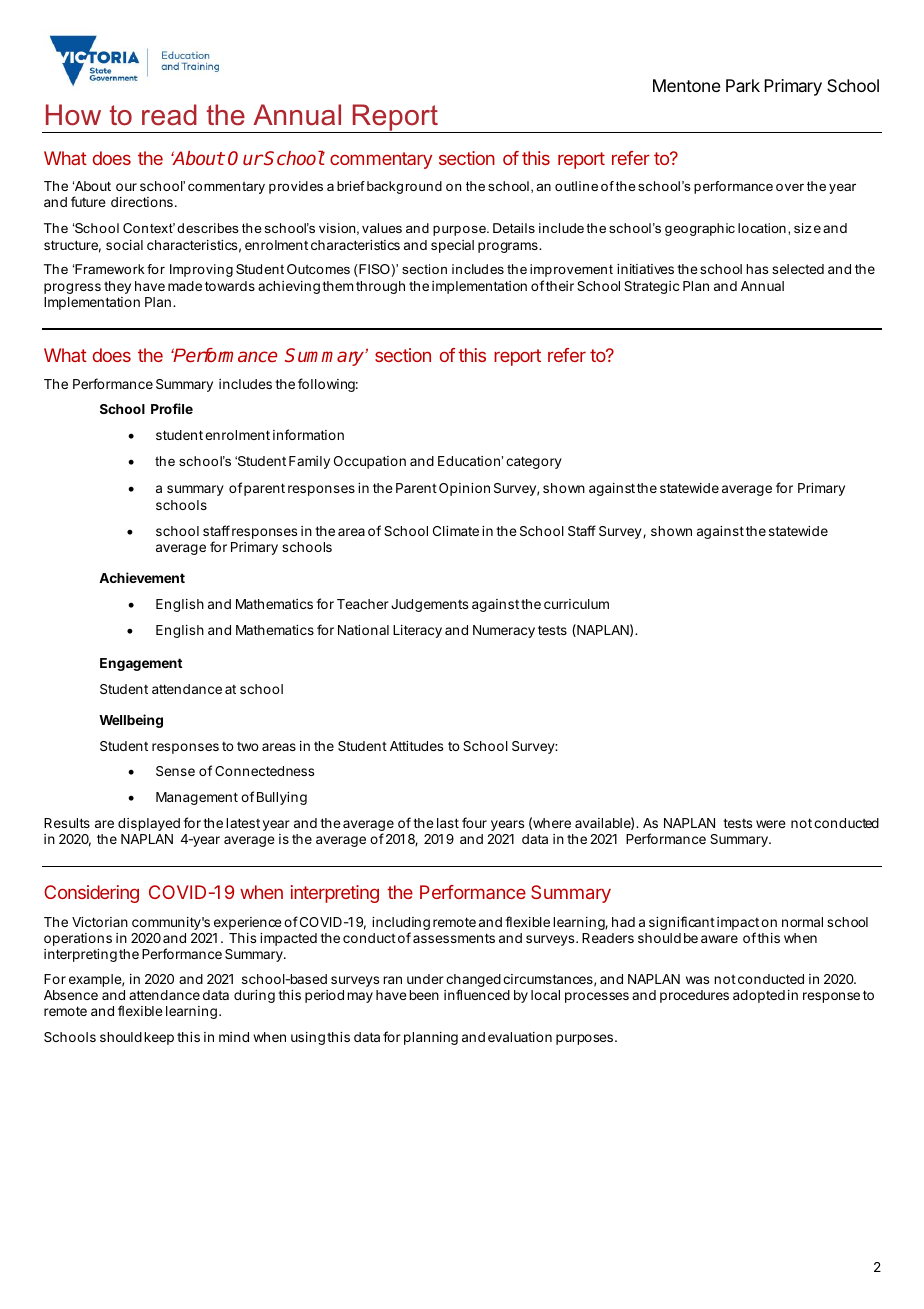  What do you see at coordinates (469, 461) in the screenshot?
I see `Education` at bounding box center [469, 461].
